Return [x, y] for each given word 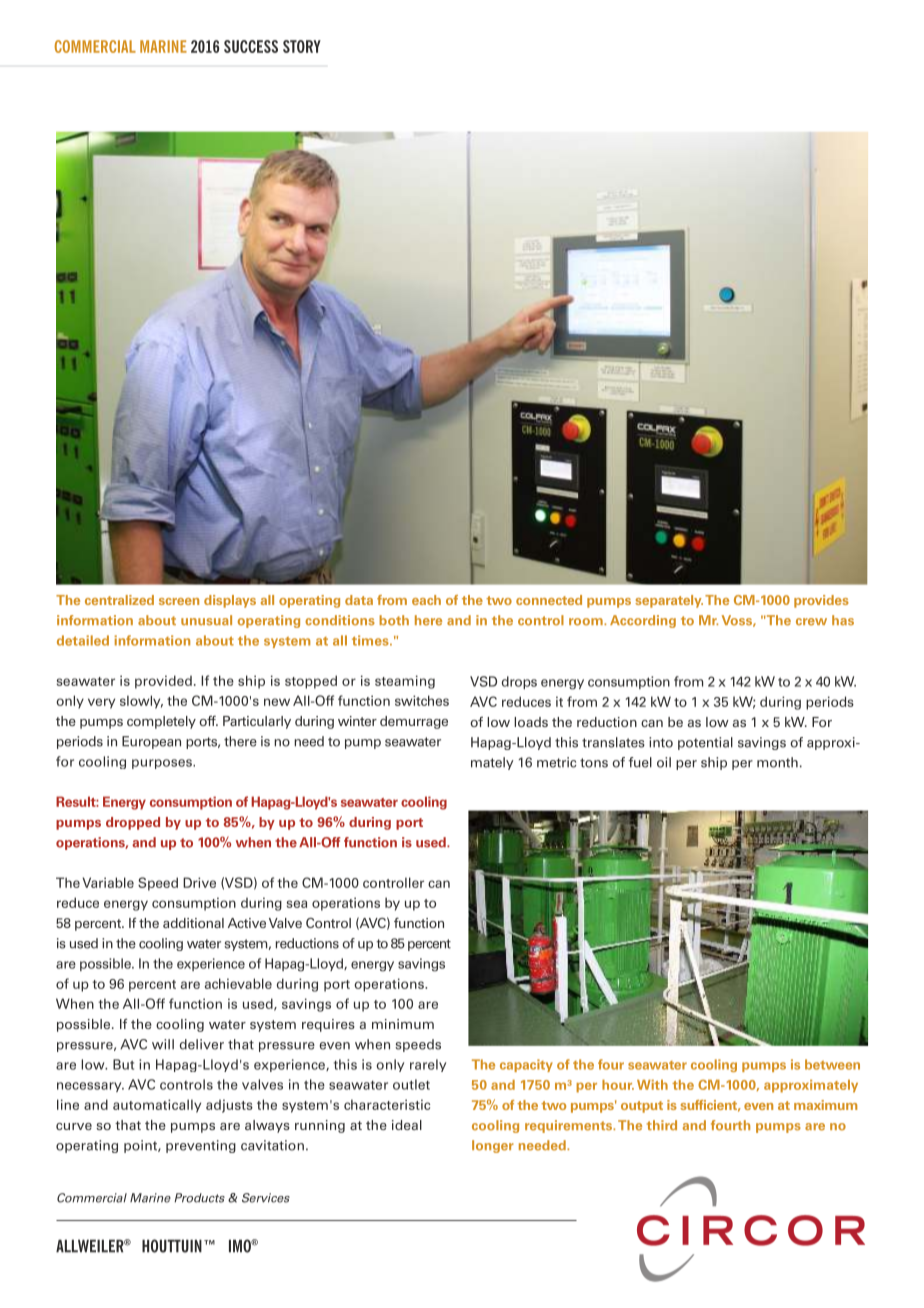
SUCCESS [251, 46]
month [777, 762]
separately [669, 601]
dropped [133, 823]
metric [557, 762]
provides [821, 601]
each [426, 600]
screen [179, 601]
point [141, 1146]
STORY [302, 46]
